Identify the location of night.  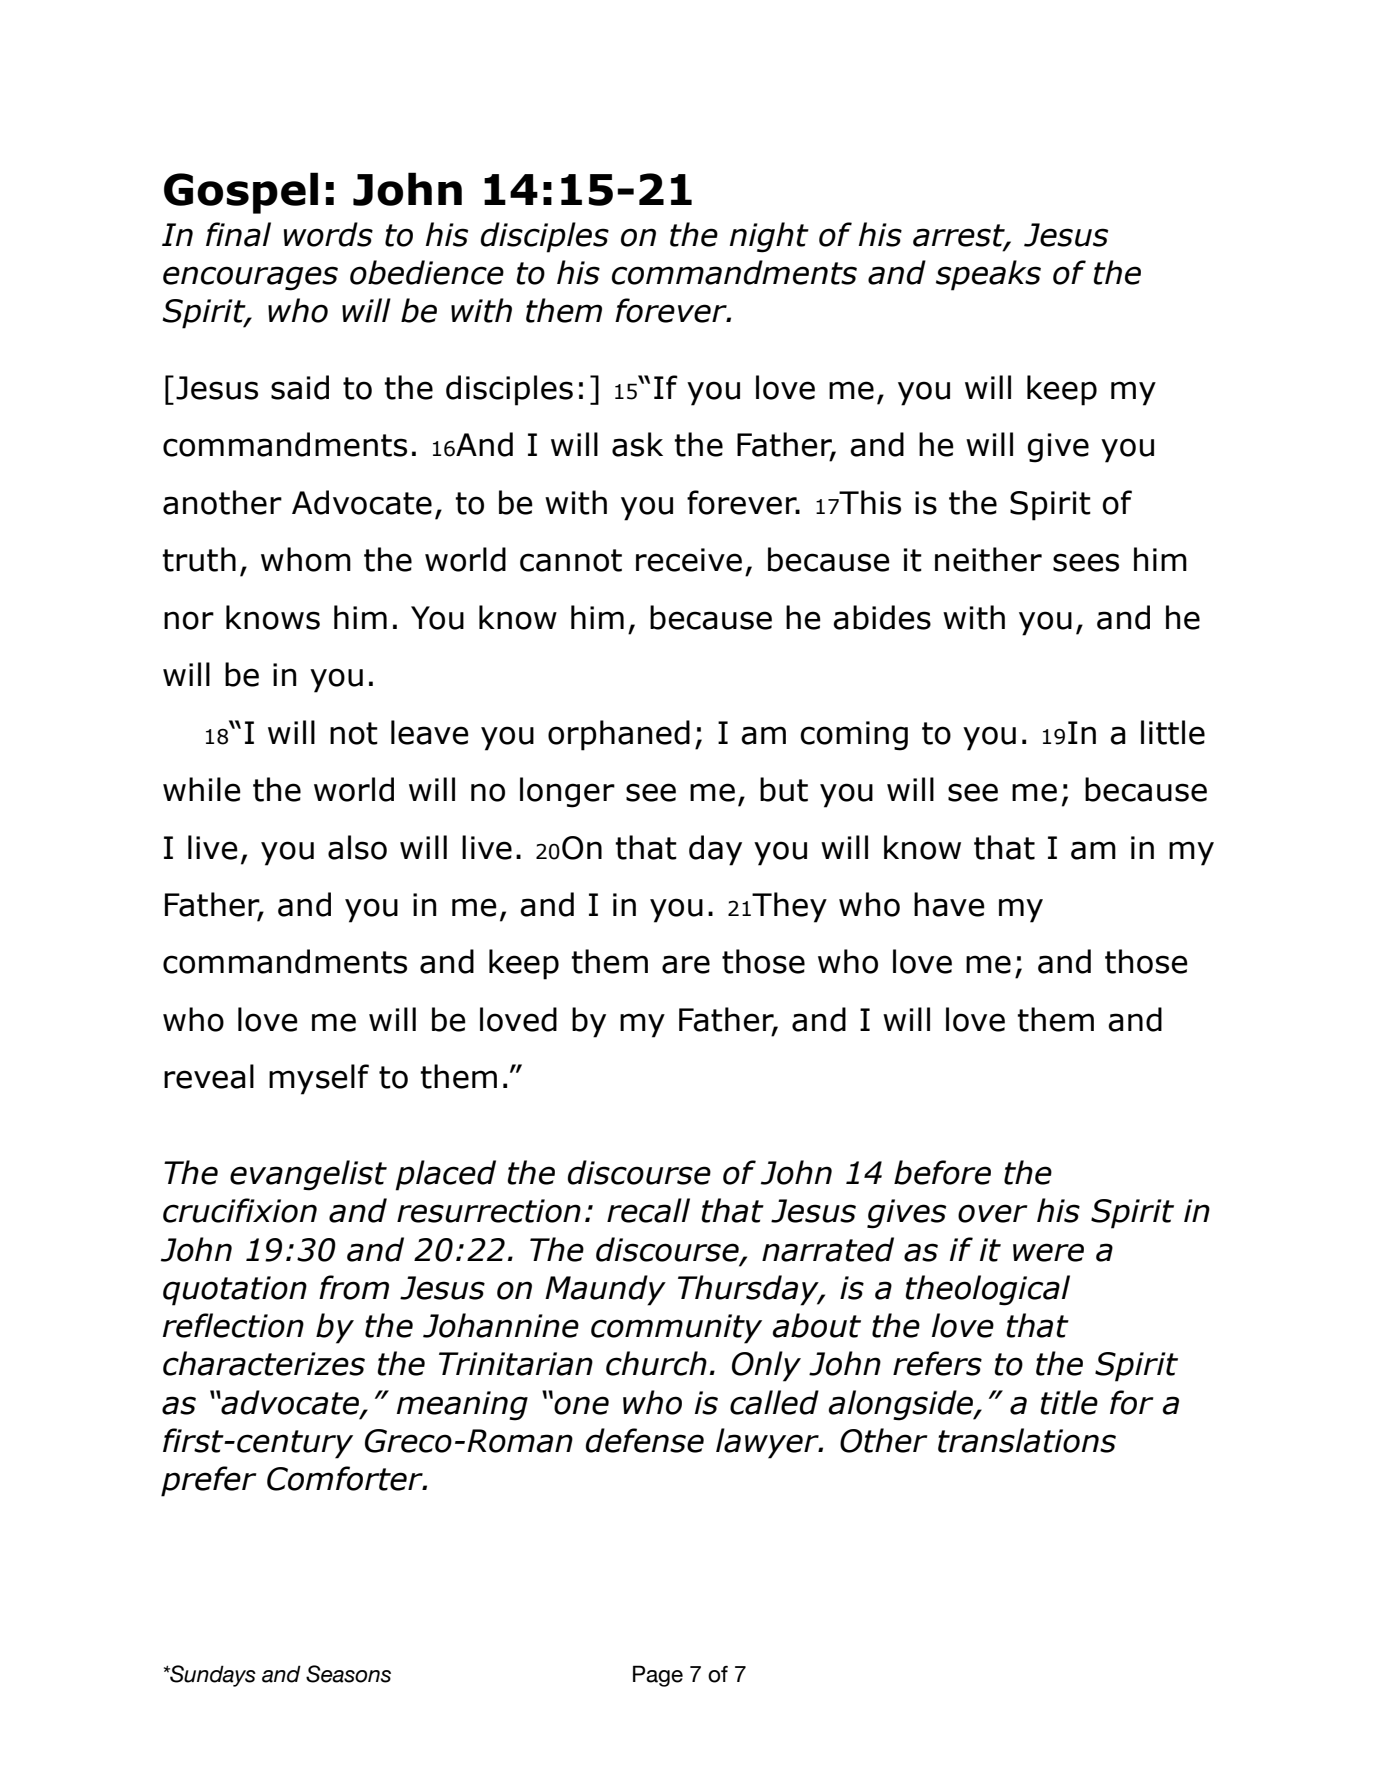
(769, 237).
